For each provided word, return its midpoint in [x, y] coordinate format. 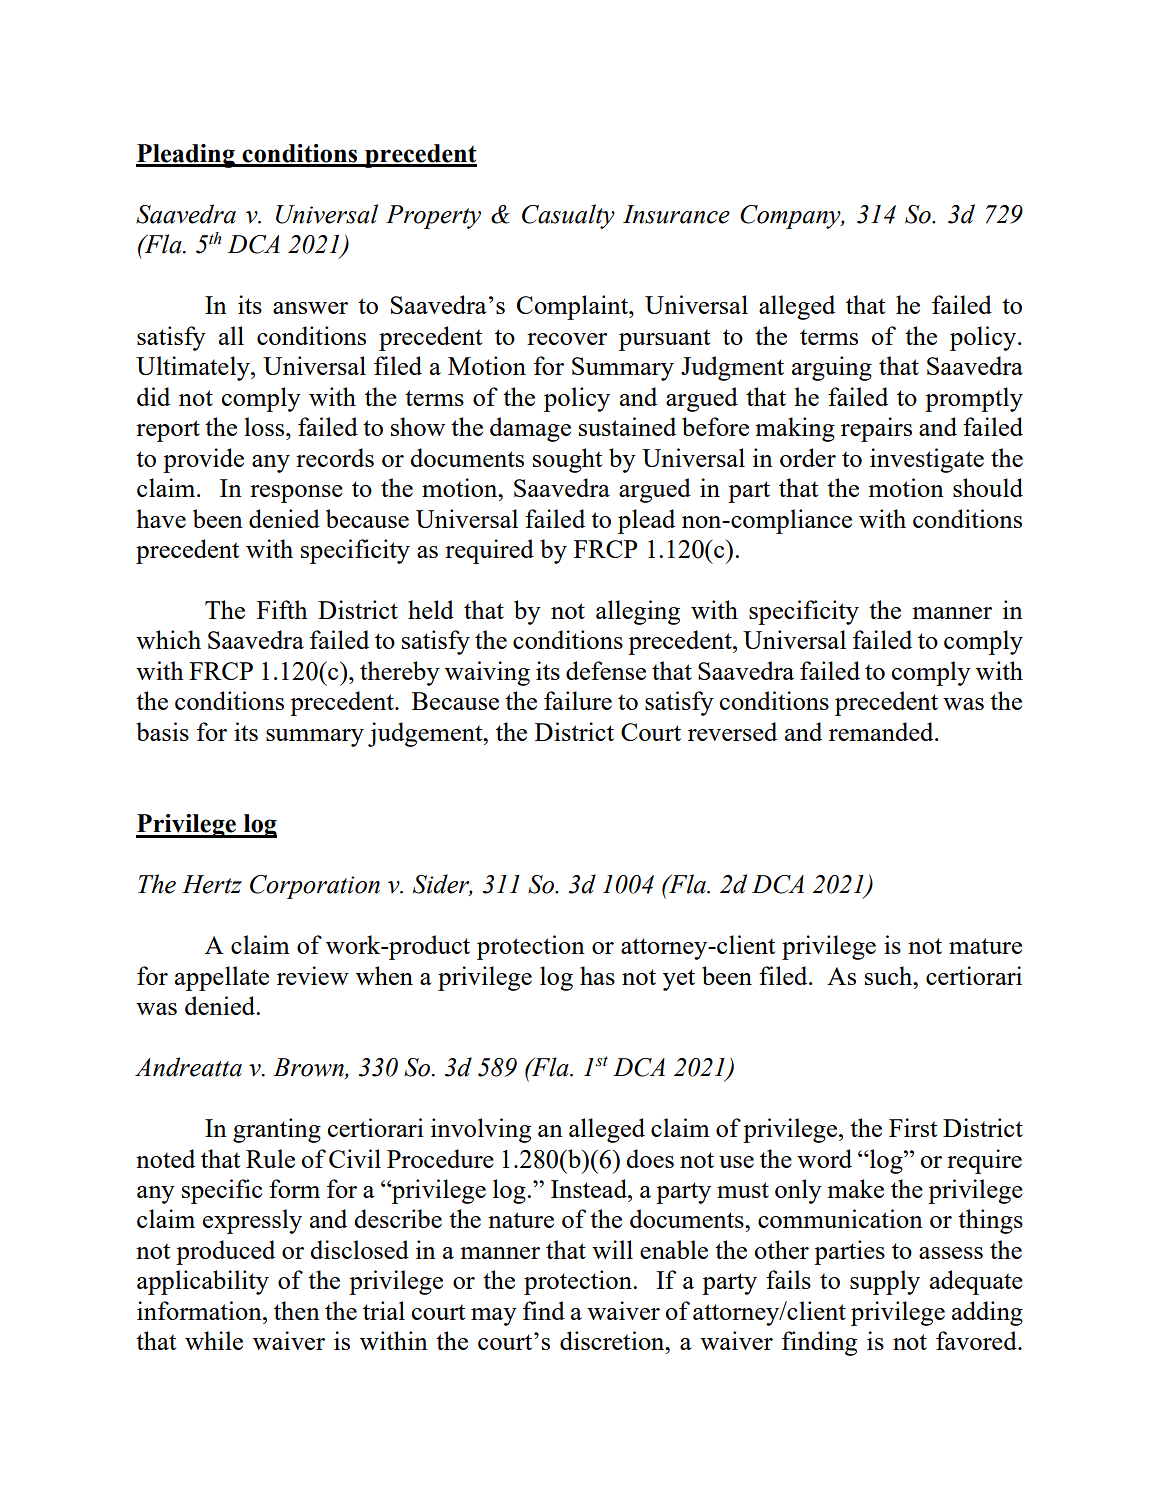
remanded [882, 731]
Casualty [568, 216]
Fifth [282, 609]
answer [310, 308]
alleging [638, 612]
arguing [832, 368]
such [890, 975]
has [597, 975]
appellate [222, 978]
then [297, 1310]
